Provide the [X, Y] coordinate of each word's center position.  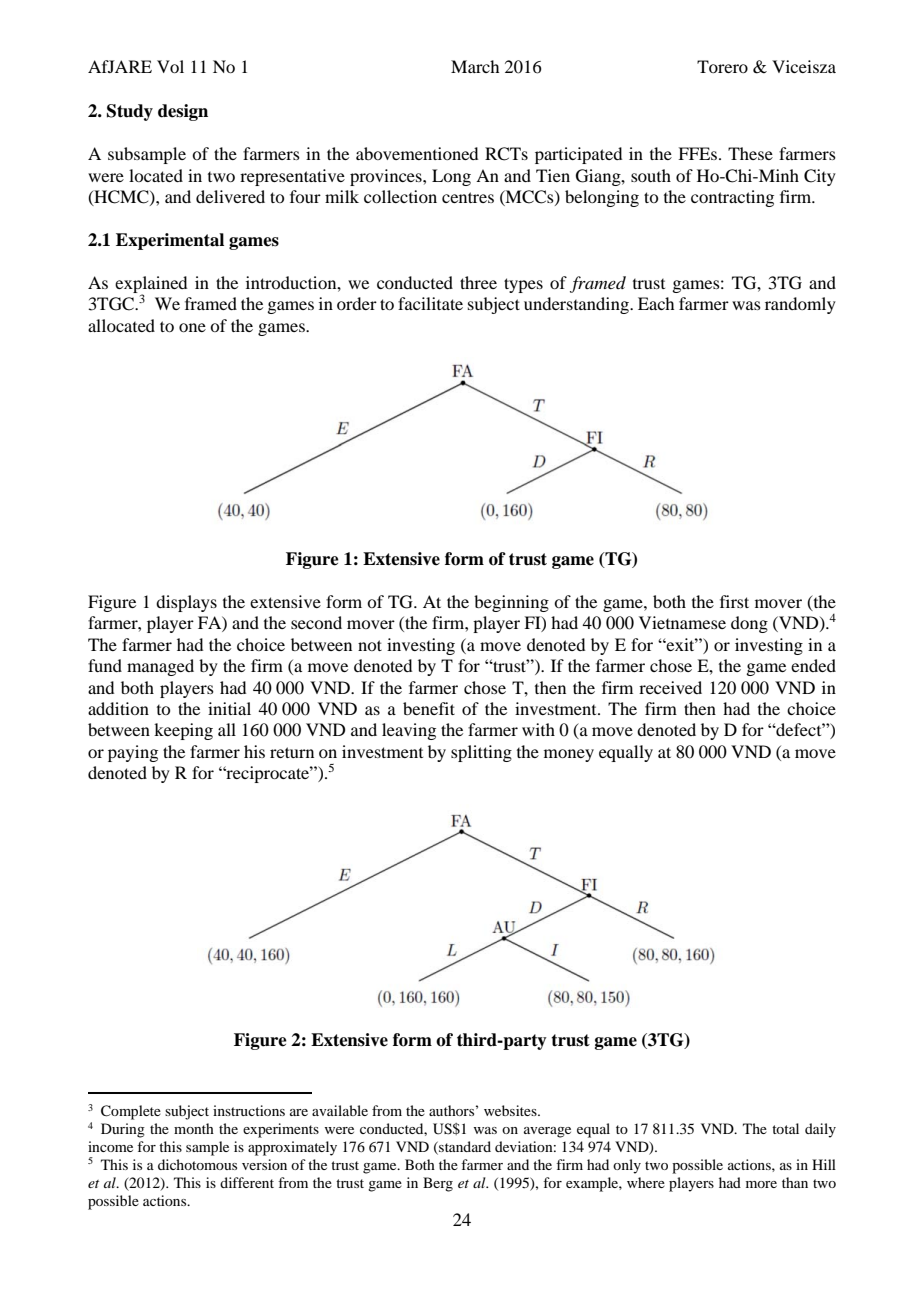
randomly [800, 305]
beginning [511, 603]
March [475, 66]
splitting [481, 753]
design [183, 112]
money [569, 755]
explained [151, 285]
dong [749, 624]
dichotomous [197, 1164]
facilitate [430, 303]
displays [186, 603]
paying [133, 753]
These [750, 153]
